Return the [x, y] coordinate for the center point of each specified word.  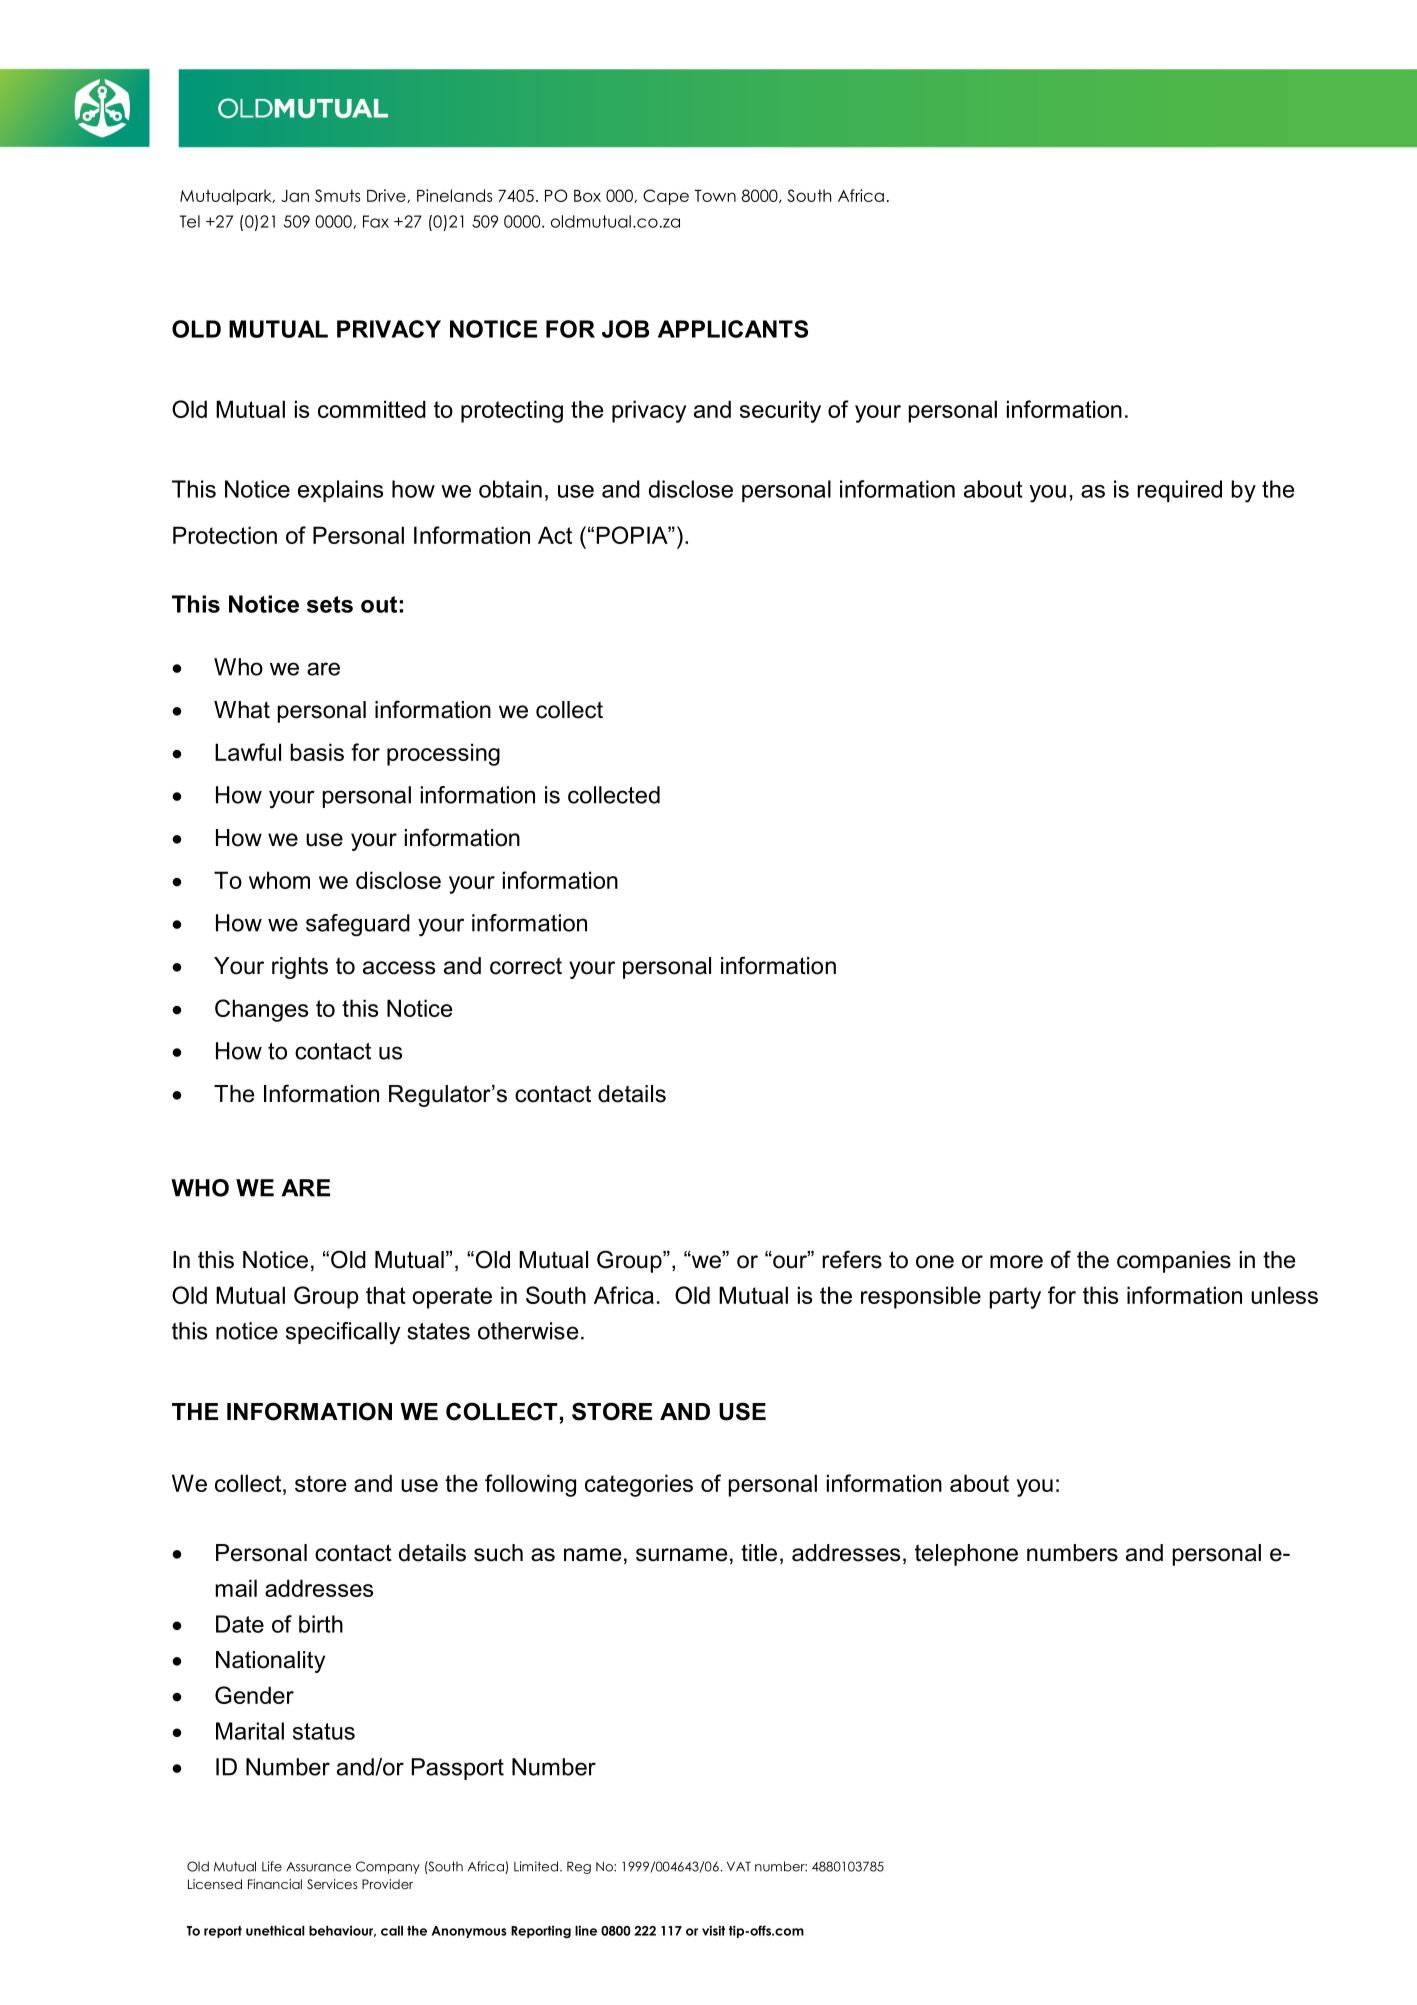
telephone [966, 1555]
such [498, 1553]
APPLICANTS [733, 329]
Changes [261, 1010]
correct [526, 966]
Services [332, 1884]
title [759, 1553]
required [1179, 491]
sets [330, 604]
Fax [376, 221]
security [780, 411]
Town [715, 196]
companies [1174, 1262]
